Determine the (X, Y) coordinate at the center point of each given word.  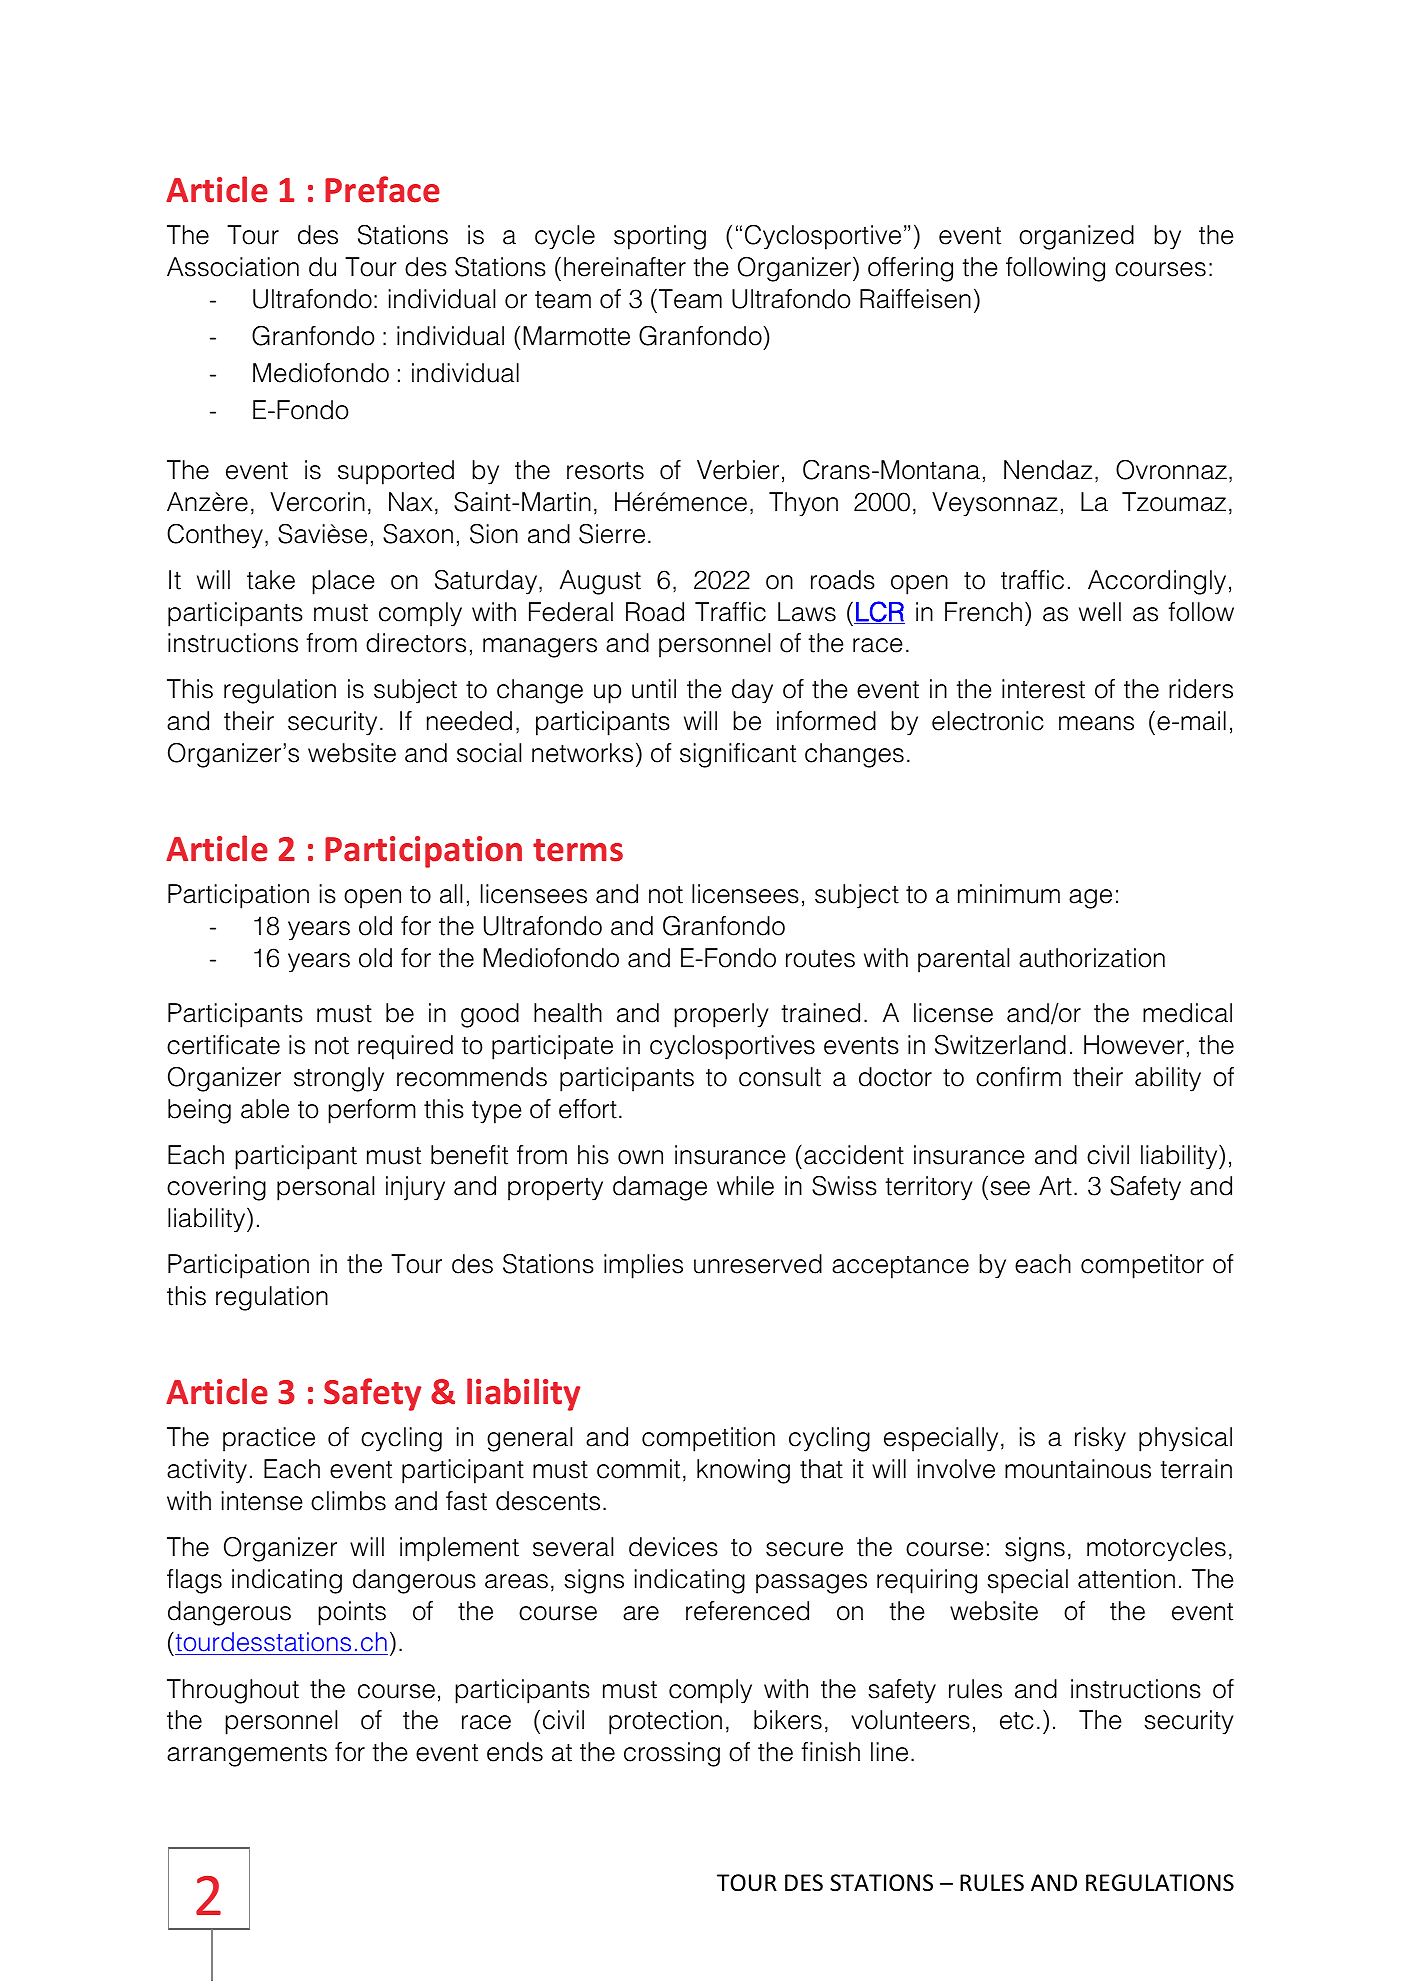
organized (1076, 237)
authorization (1092, 958)
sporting (660, 237)
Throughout (233, 1691)
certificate (223, 1045)
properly (721, 1015)
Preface (382, 189)
